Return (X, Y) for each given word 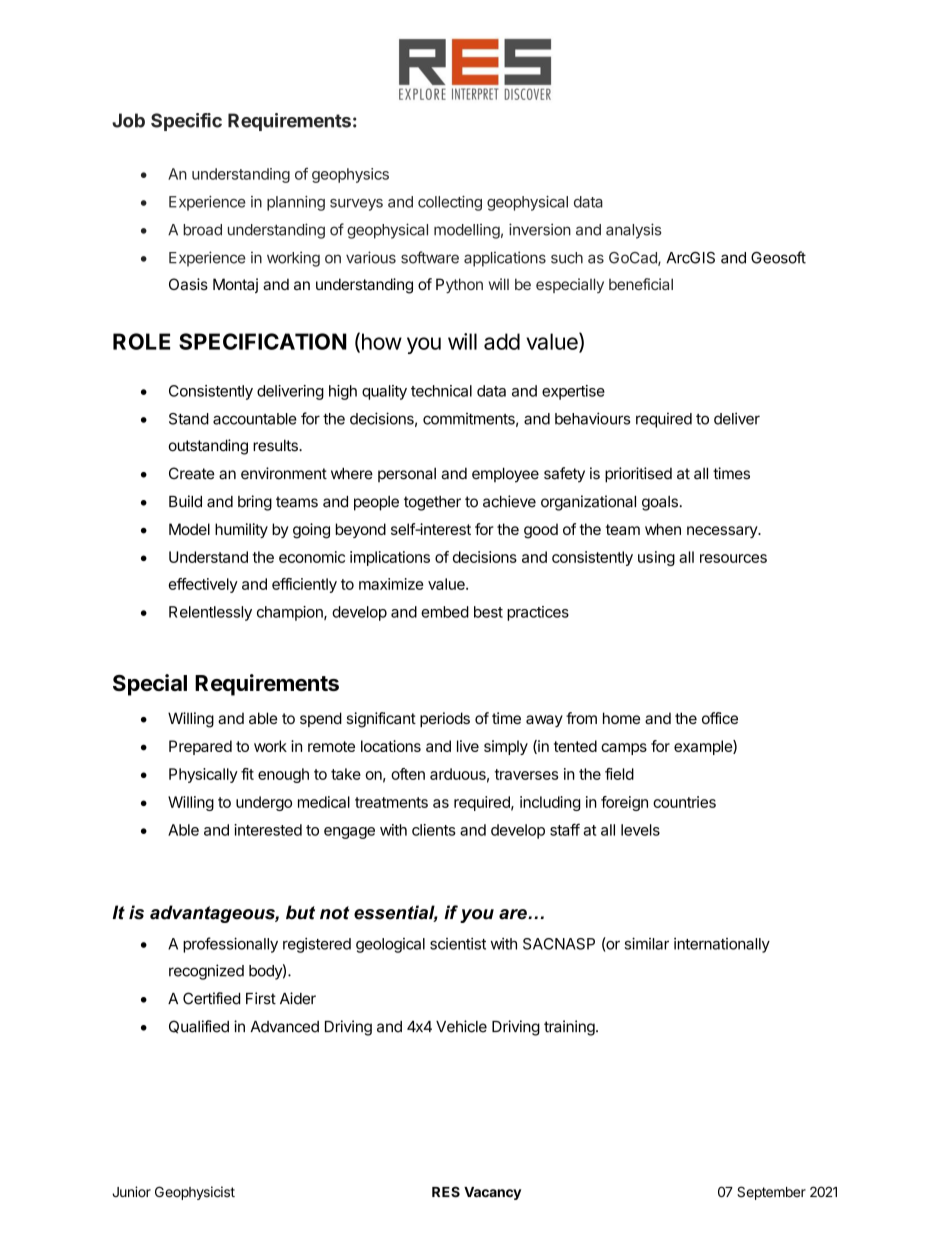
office (720, 718)
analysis (634, 231)
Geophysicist (195, 1193)
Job (128, 120)
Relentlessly (210, 613)
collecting (450, 203)
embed (445, 612)
